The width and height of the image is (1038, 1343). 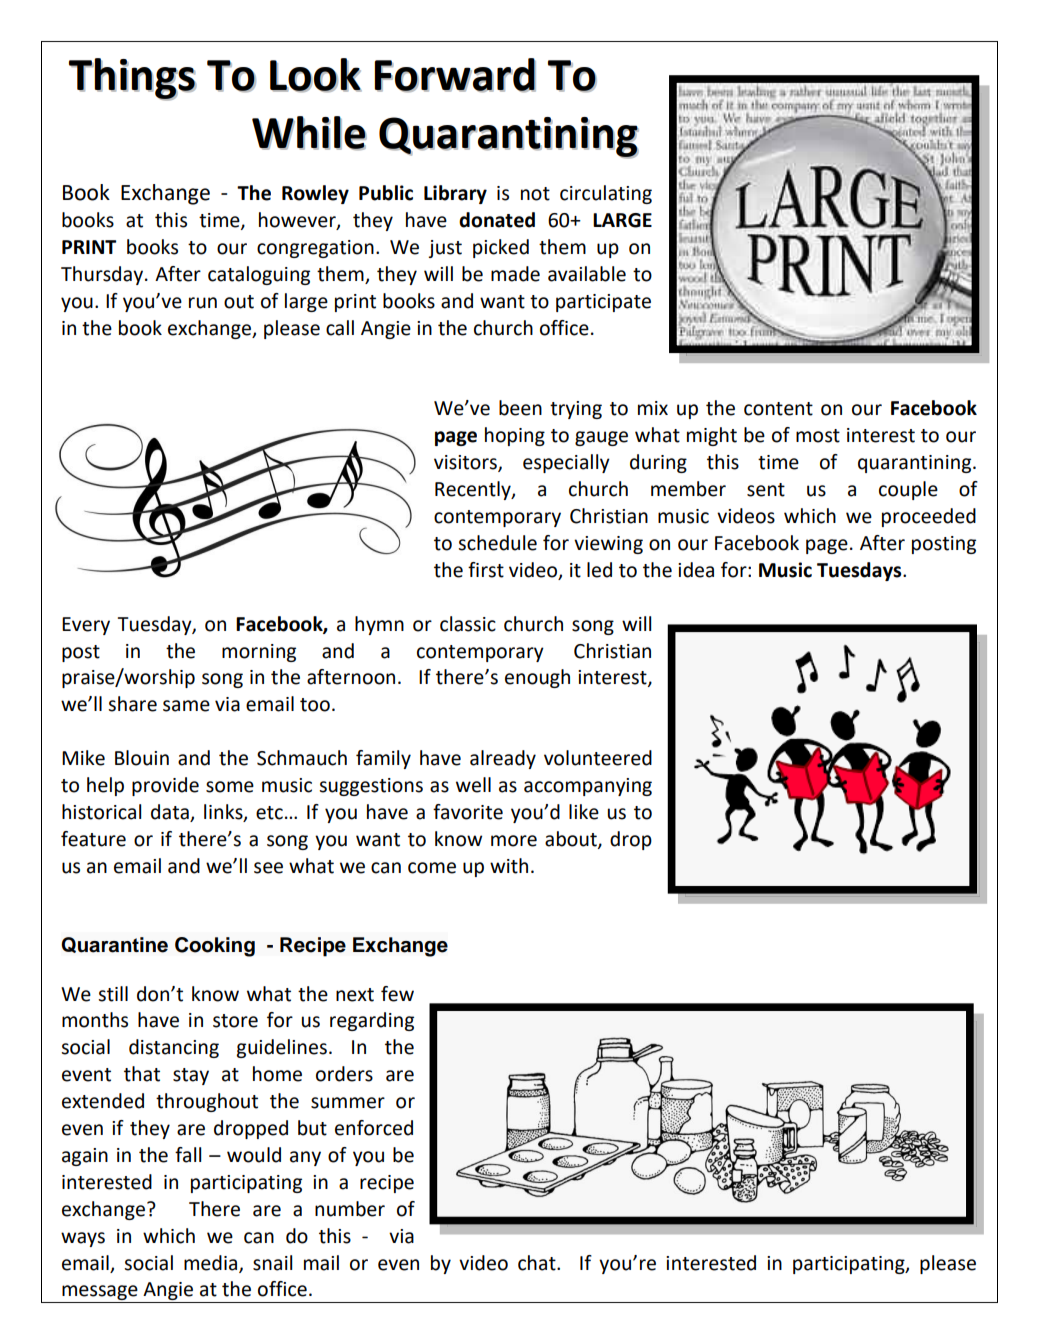 I want to click on store, so click(x=235, y=1021).
